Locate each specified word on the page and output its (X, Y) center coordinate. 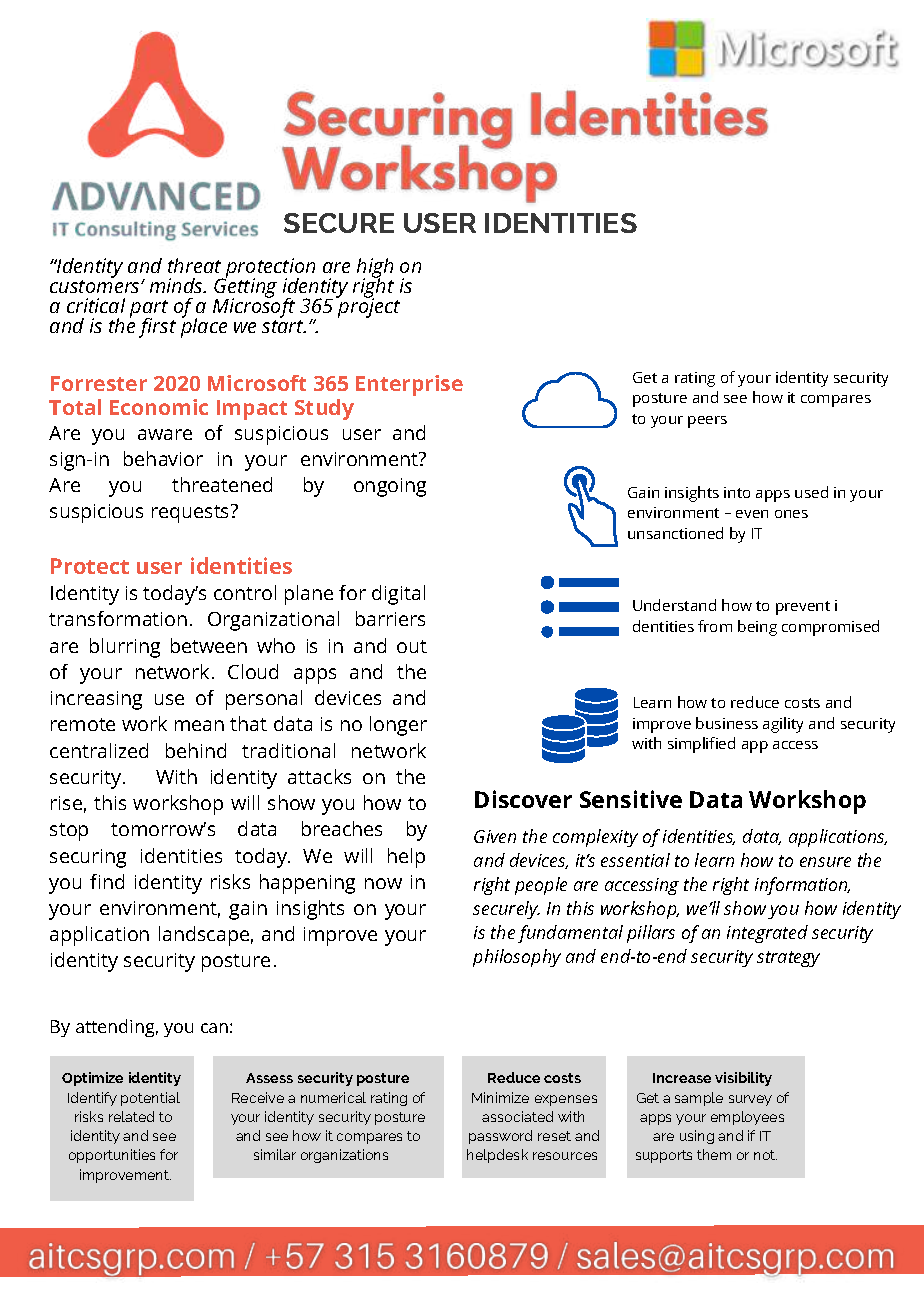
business (727, 723)
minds (177, 285)
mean (199, 725)
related (131, 1116)
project (368, 307)
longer (398, 726)
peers (707, 422)
